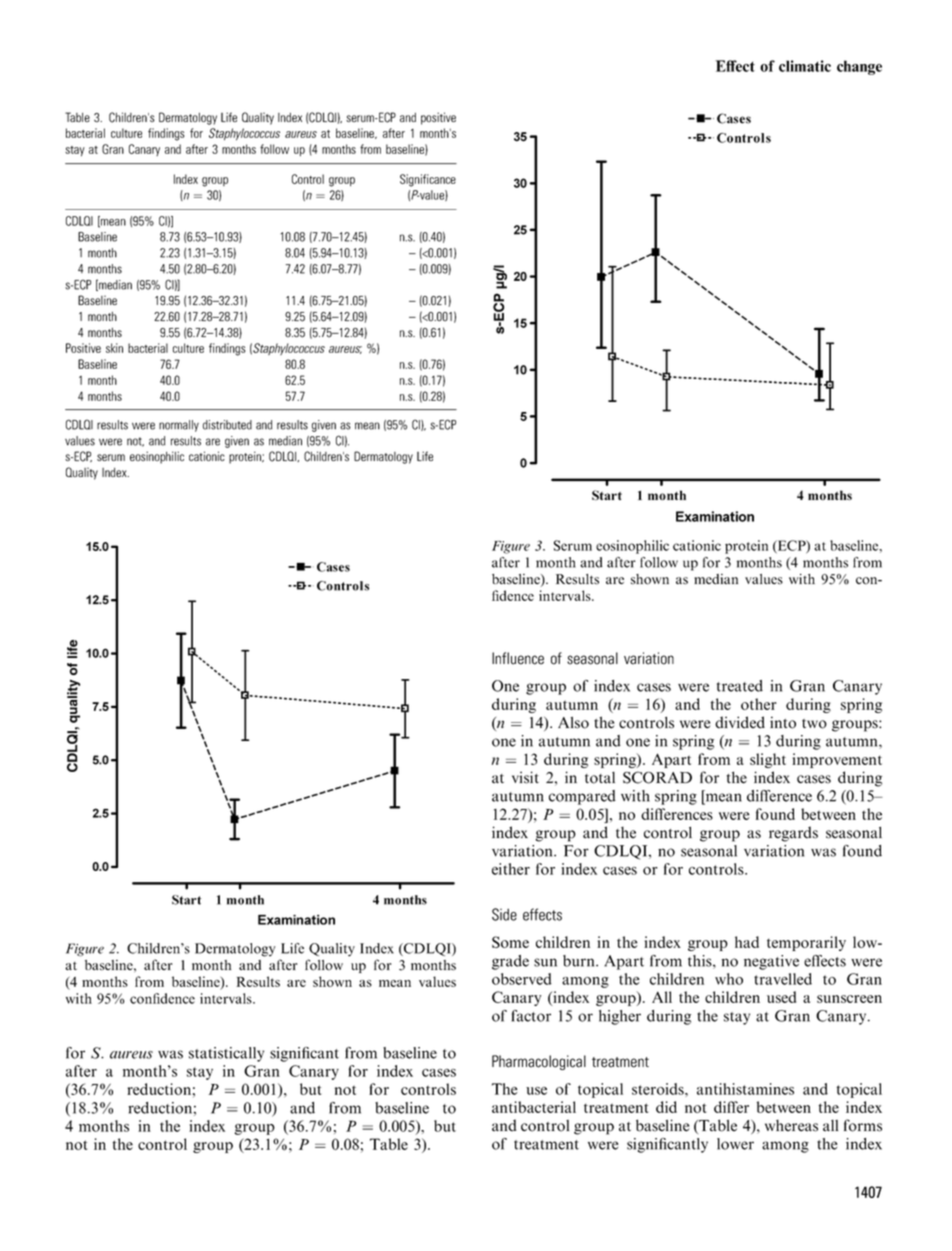 This document has width=952, height=1251. Describe the element at coordinates (791, 1125) in the document. I see `whereas` at that location.
